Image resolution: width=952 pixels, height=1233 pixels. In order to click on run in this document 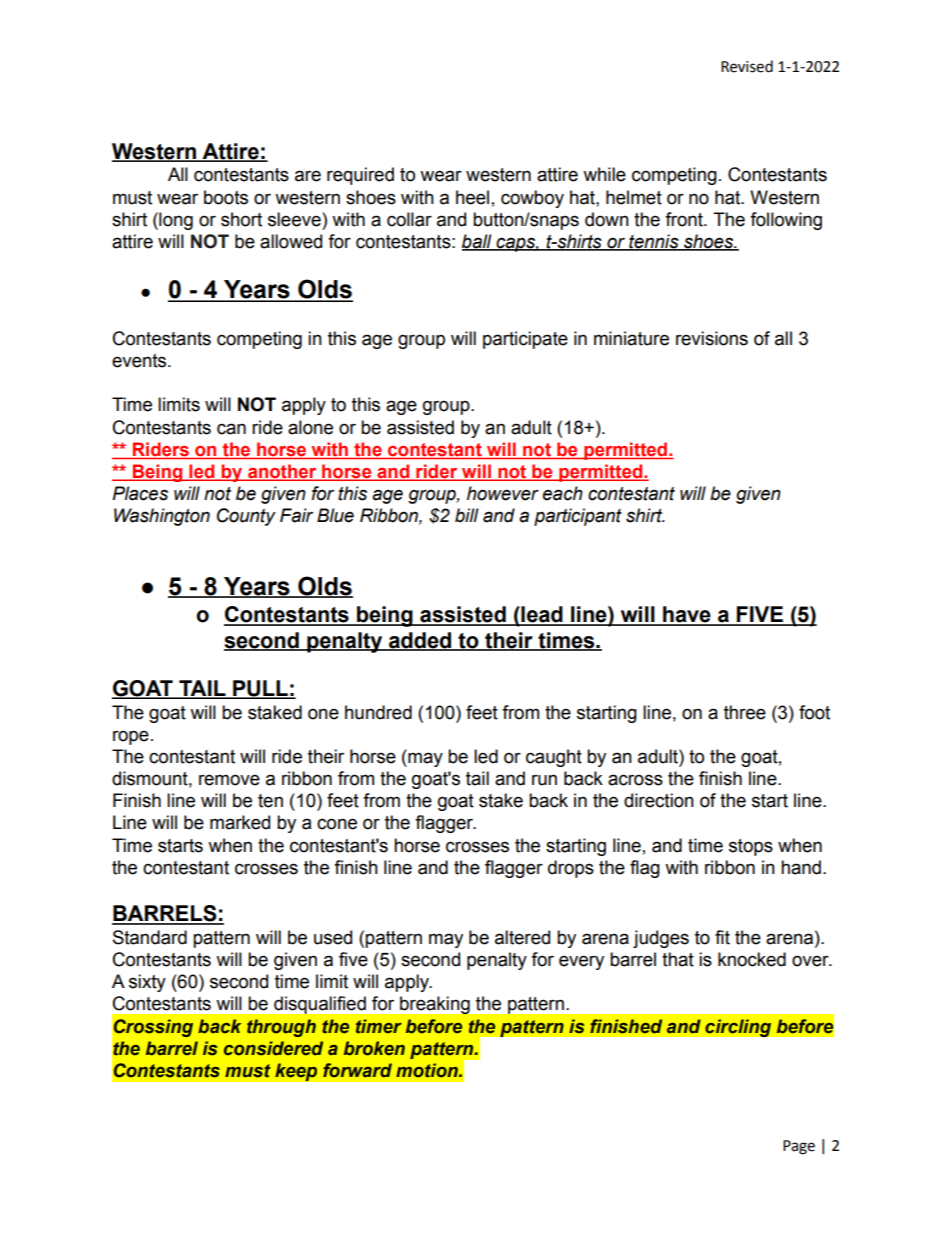, I will do `click(544, 780)`.
